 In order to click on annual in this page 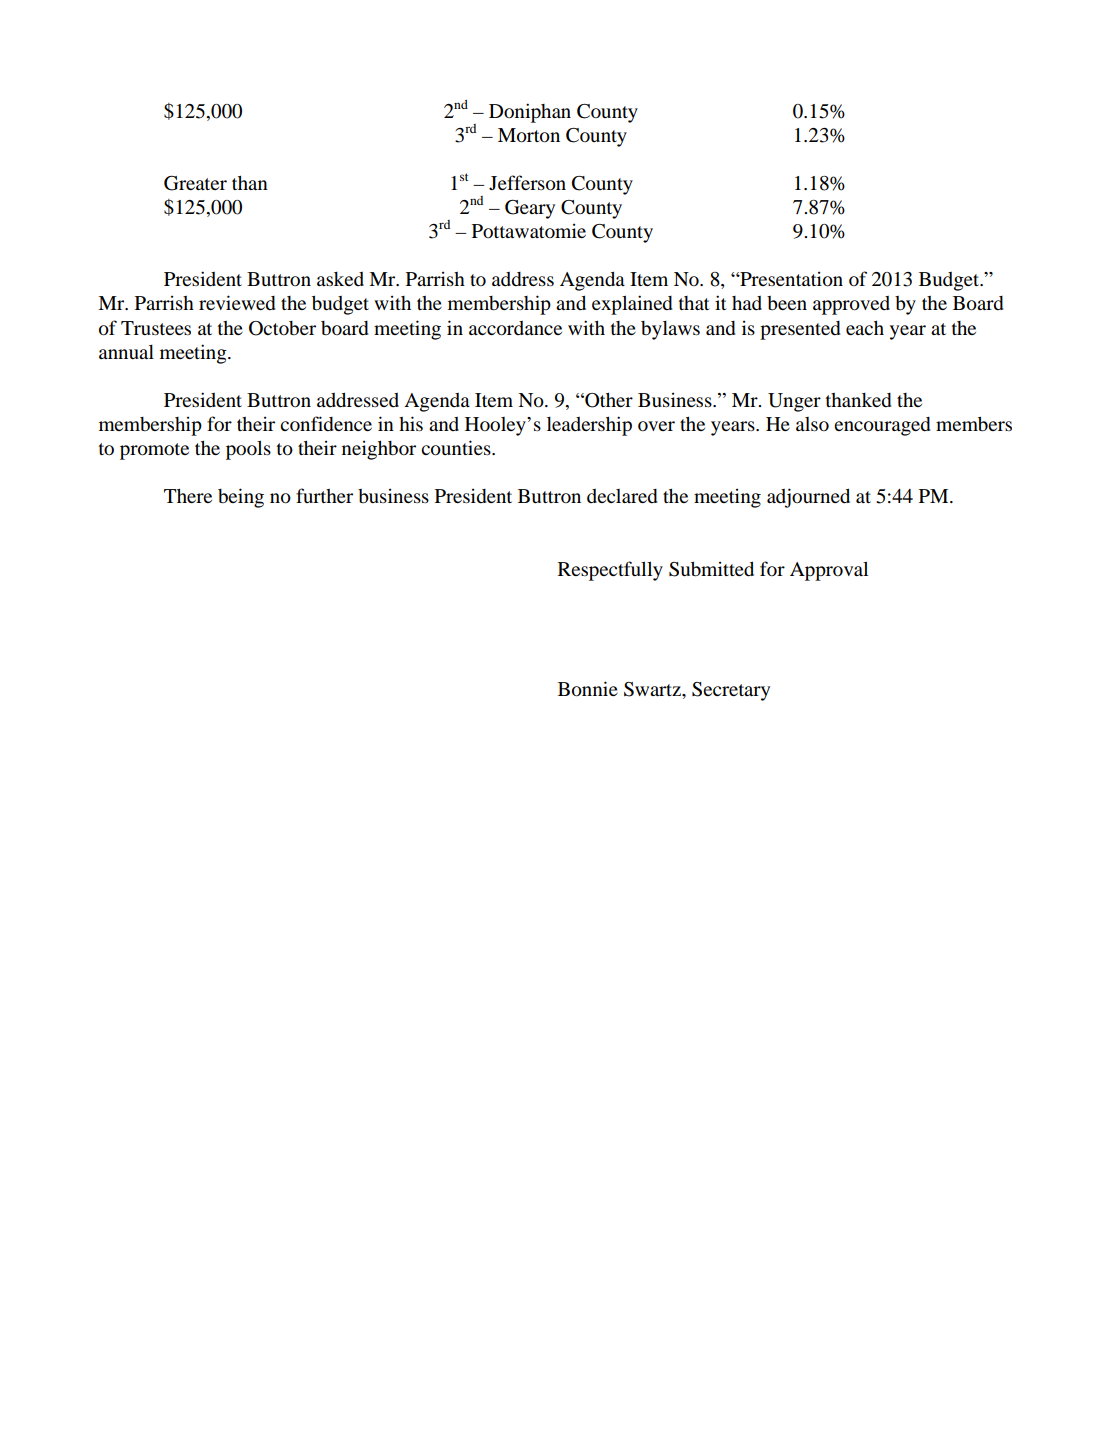, I will do `click(126, 352)`.
